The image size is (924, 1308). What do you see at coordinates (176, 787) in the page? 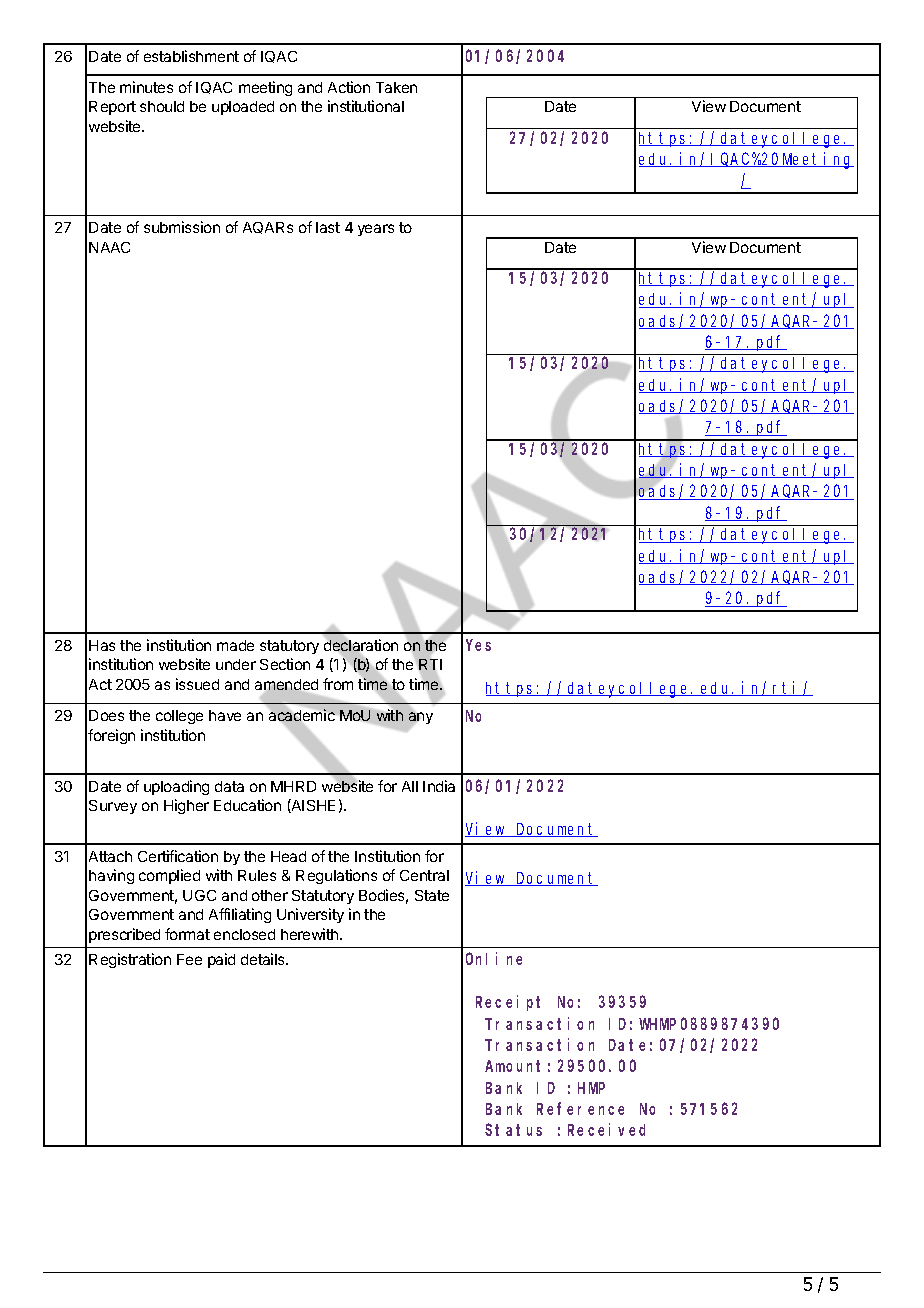
I see `uploading` at bounding box center [176, 787].
